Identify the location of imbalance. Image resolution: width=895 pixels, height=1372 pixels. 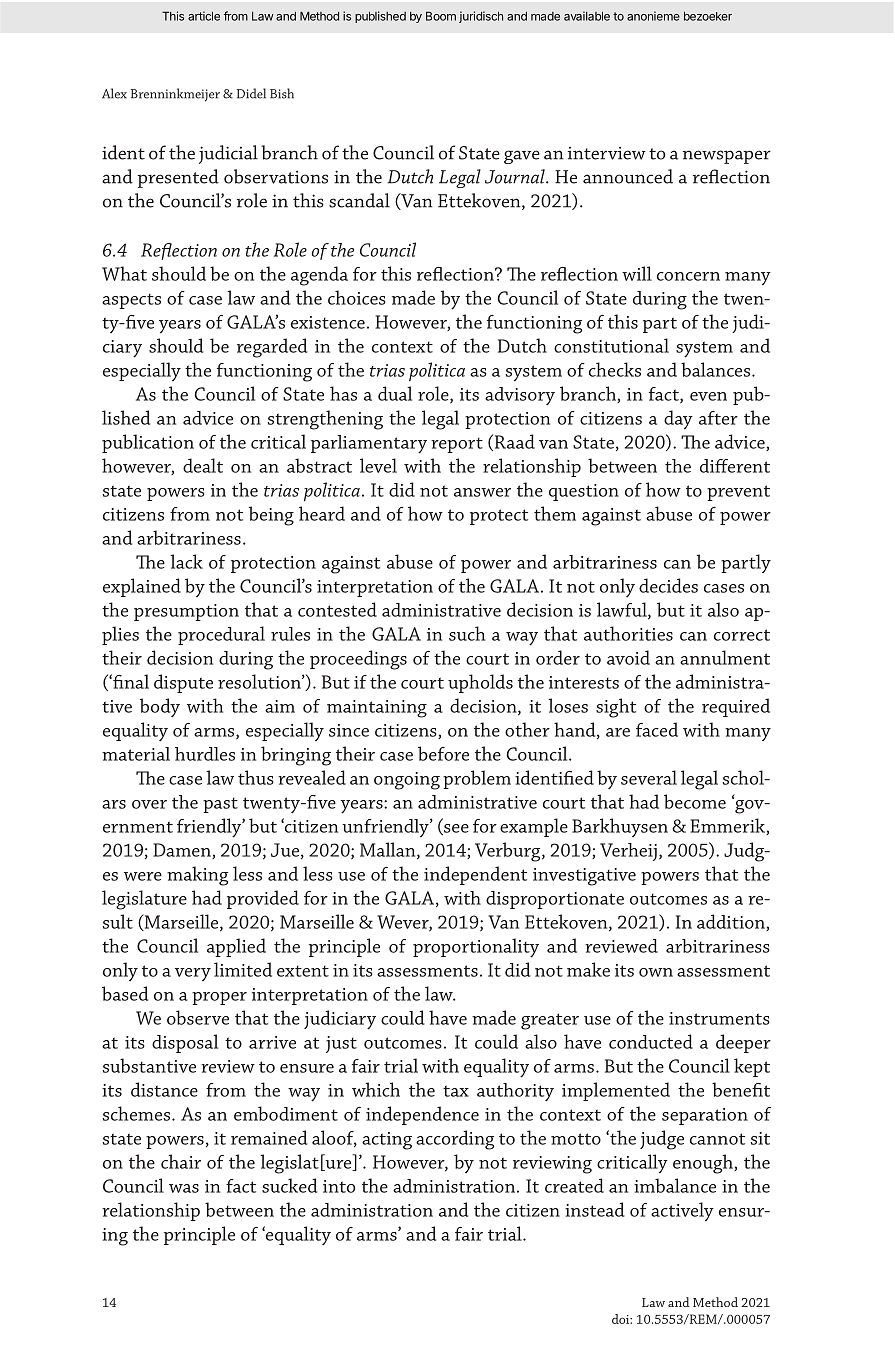
(675, 1185).
